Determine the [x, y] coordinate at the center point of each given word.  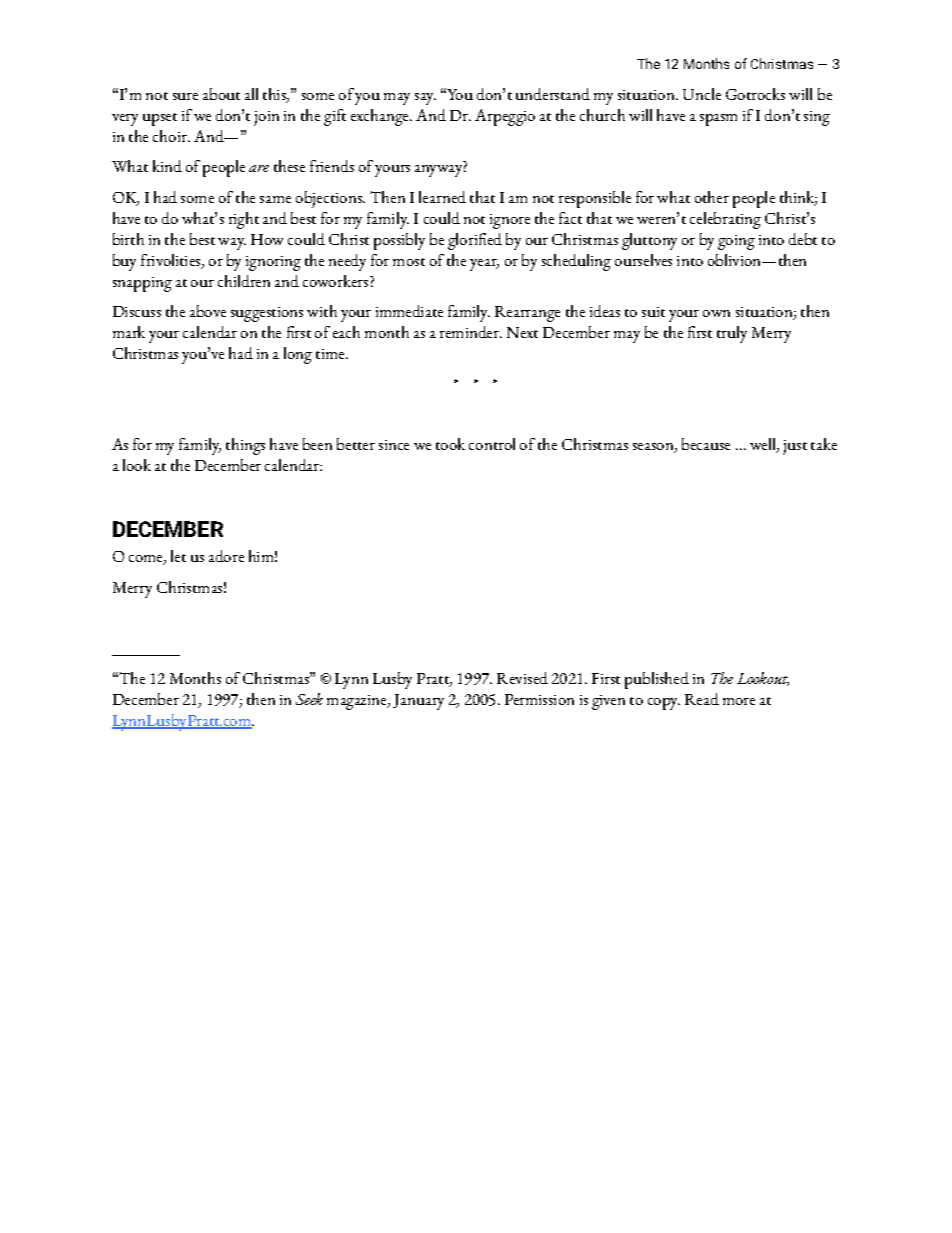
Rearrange [527, 314]
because [706, 444]
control [492, 444]
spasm [718, 120]
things [245, 446]
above [208, 311]
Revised [522, 678]
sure [185, 96]
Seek [309, 699]
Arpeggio [505, 117]
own [716, 313]
